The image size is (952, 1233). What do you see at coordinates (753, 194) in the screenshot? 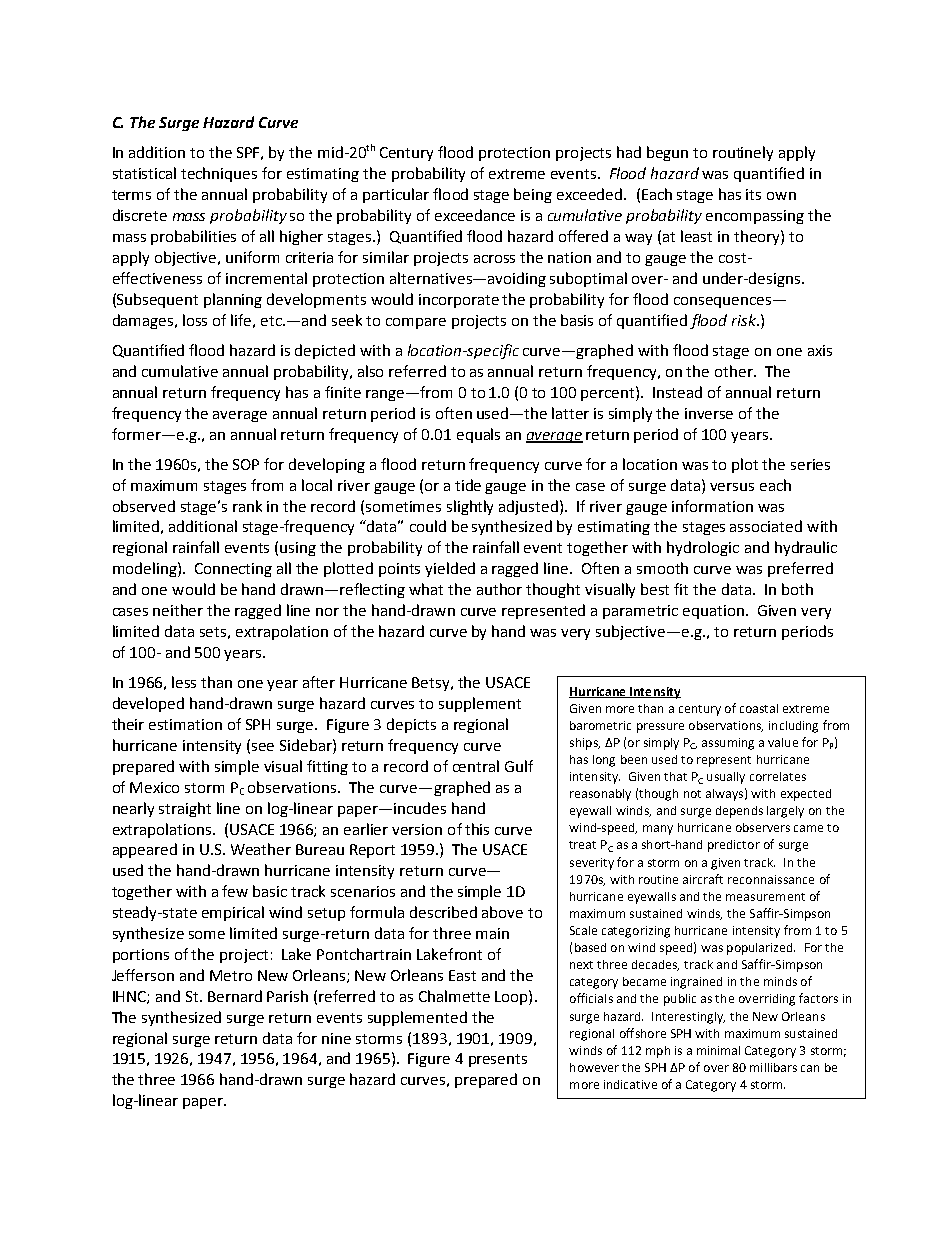
I see `its` at bounding box center [753, 194].
